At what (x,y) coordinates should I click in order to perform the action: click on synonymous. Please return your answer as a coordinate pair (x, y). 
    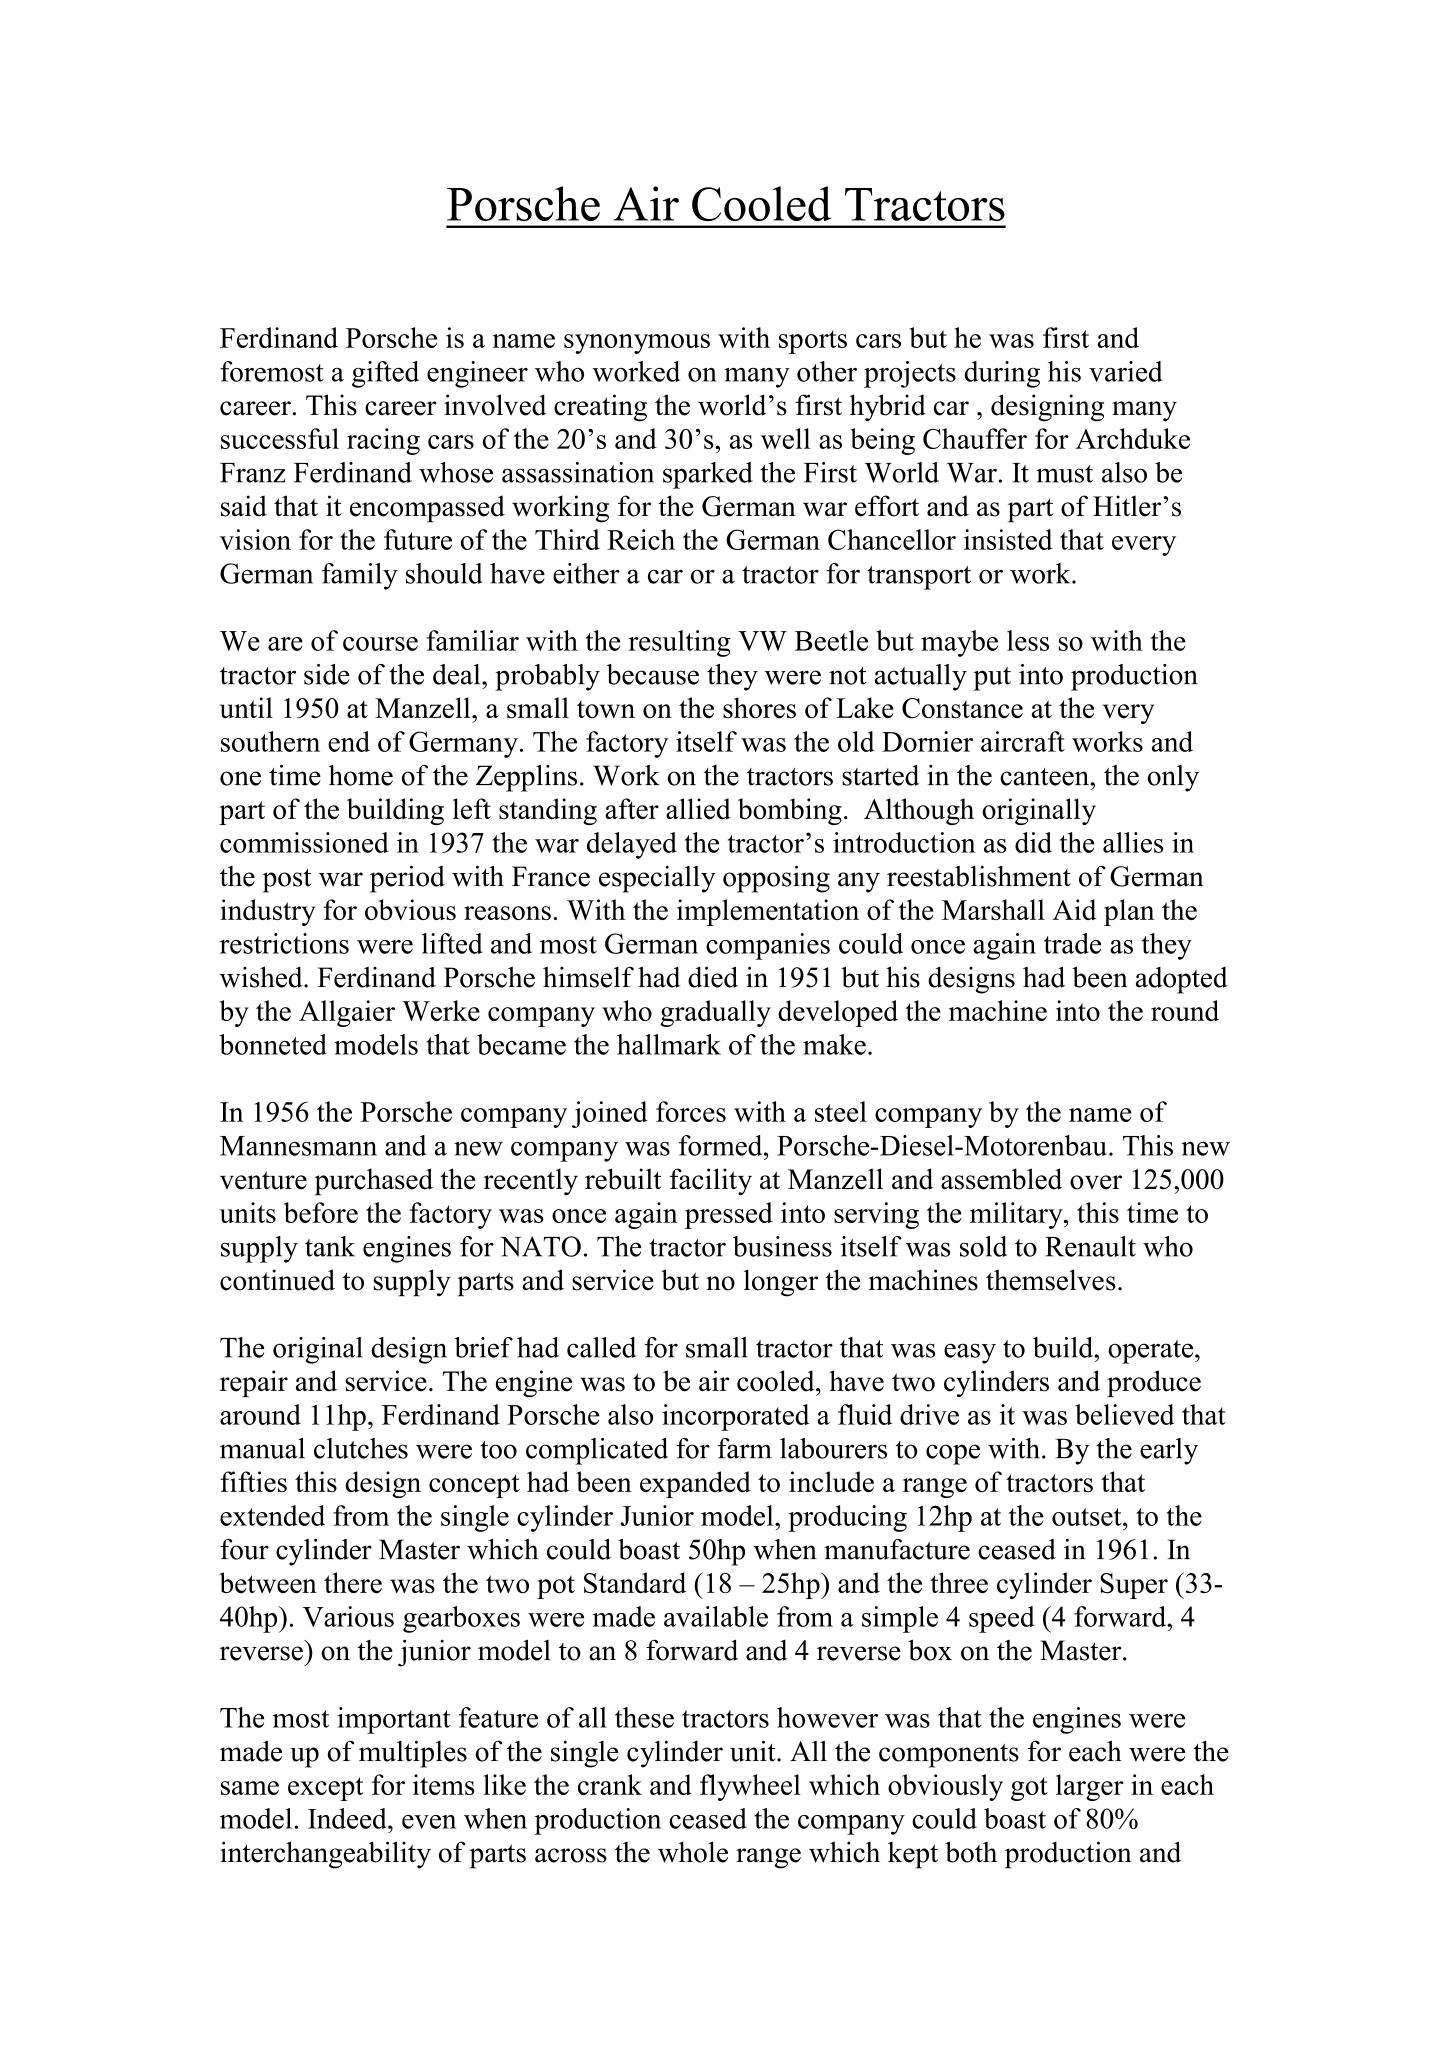
    Looking at the image, I should click on (637, 344).
